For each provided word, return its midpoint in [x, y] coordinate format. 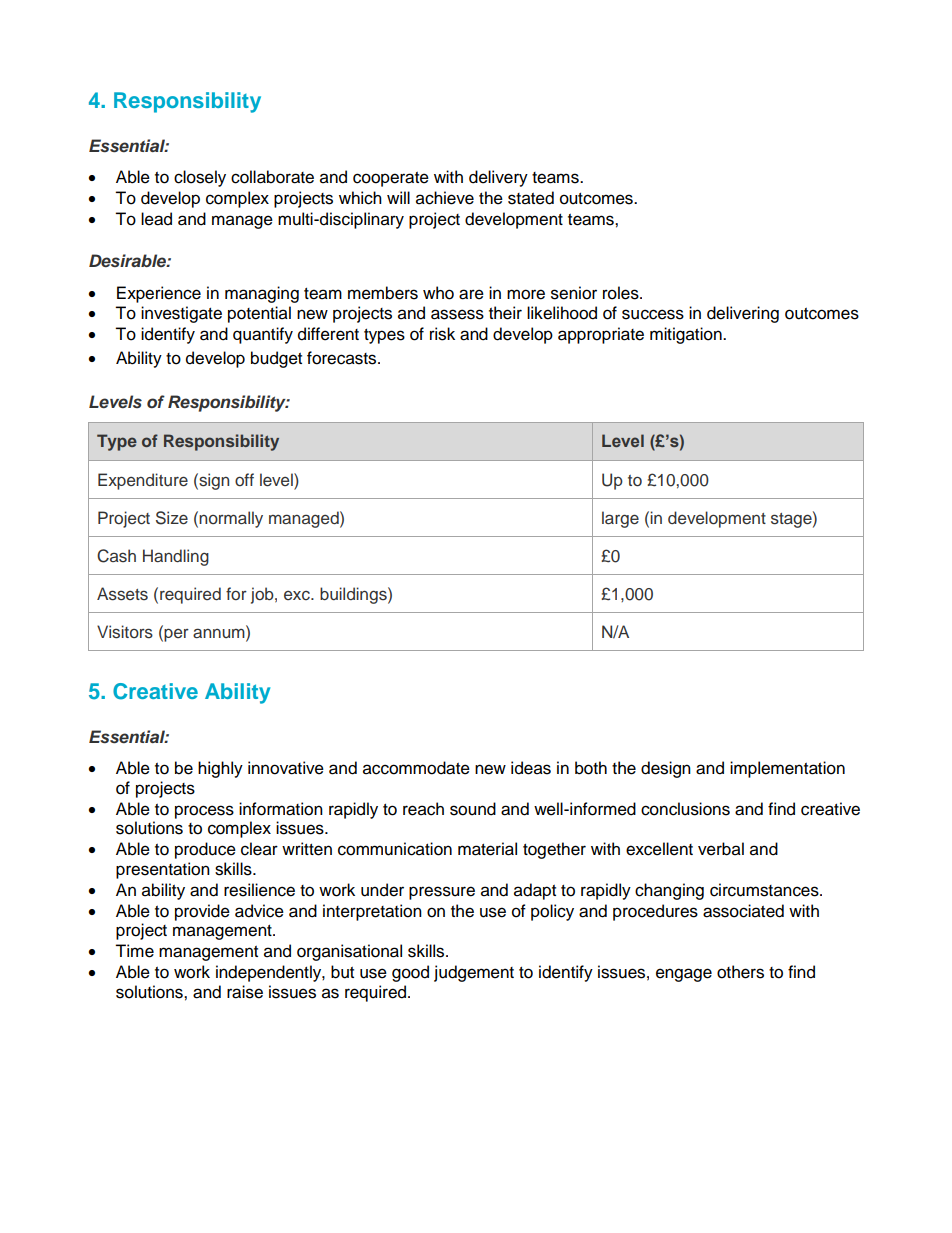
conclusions [685, 809]
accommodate [416, 768]
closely [200, 178]
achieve [445, 198]
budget [276, 359]
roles [622, 293]
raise [245, 992]
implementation [787, 769]
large [620, 519]
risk [442, 334]
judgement [474, 973]
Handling [176, 557]
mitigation [687, 335]
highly [220, 769]
